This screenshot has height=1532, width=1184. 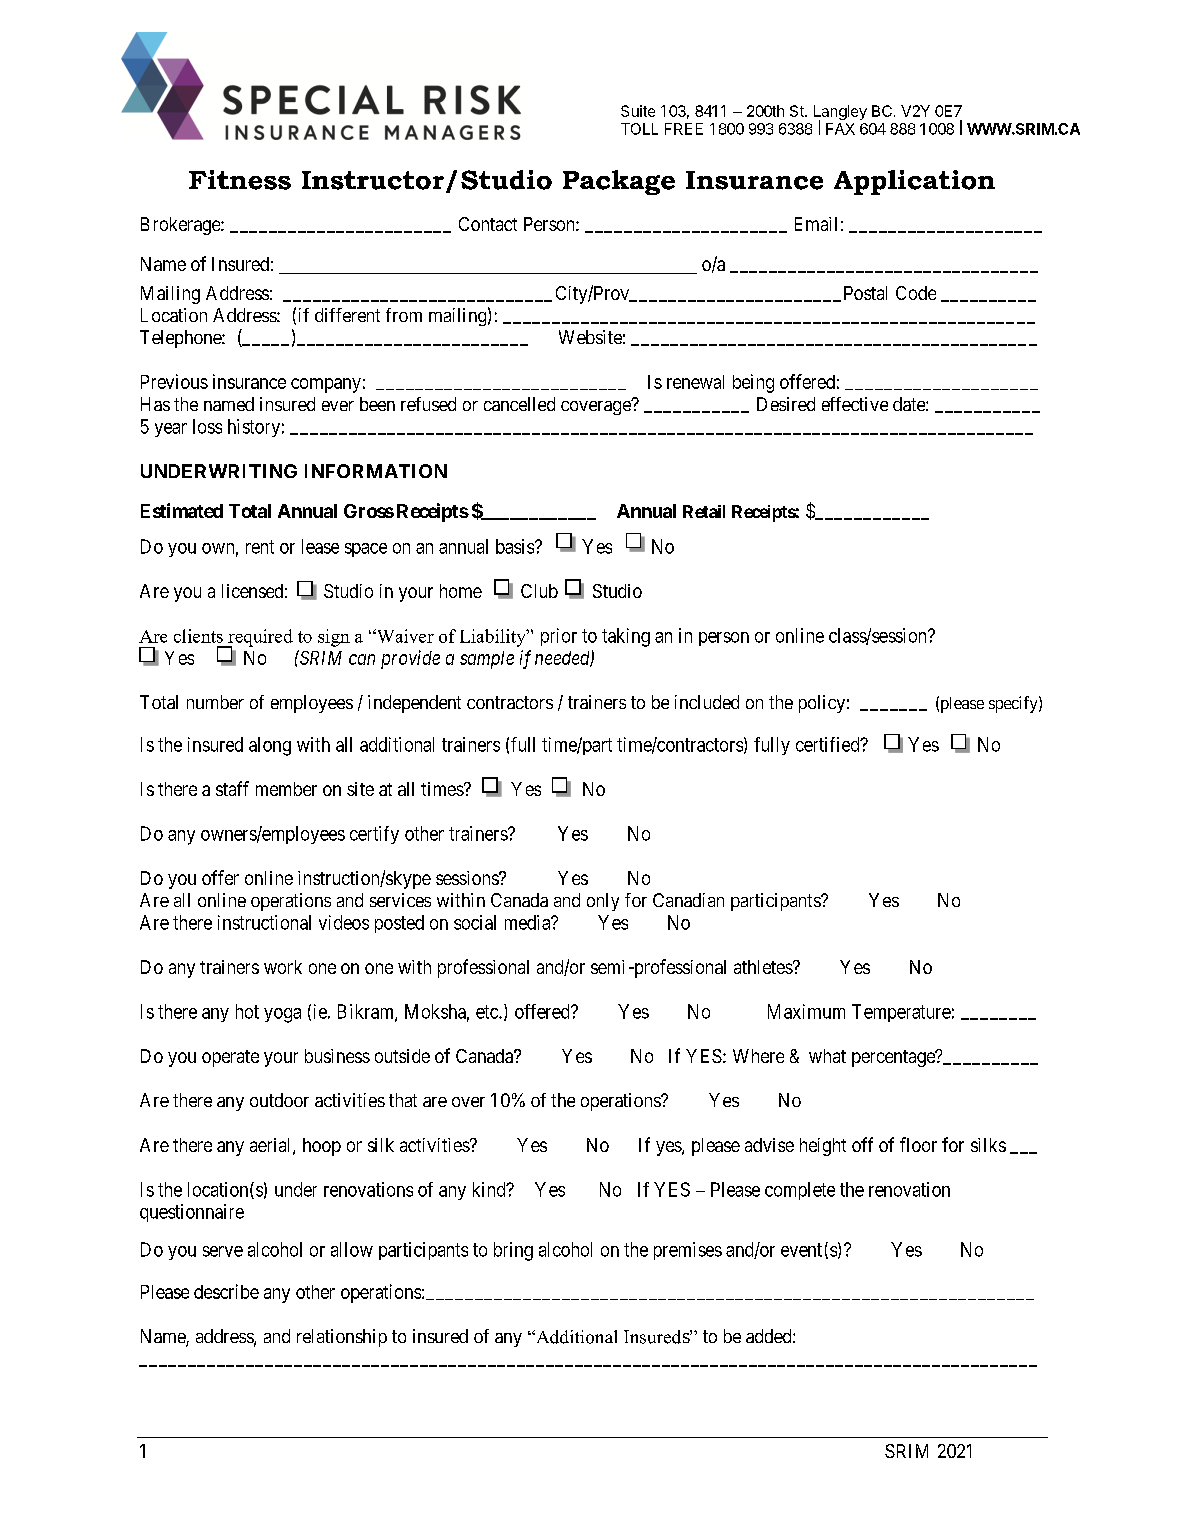 I want to click on Package, so click(x=619, y=182).
